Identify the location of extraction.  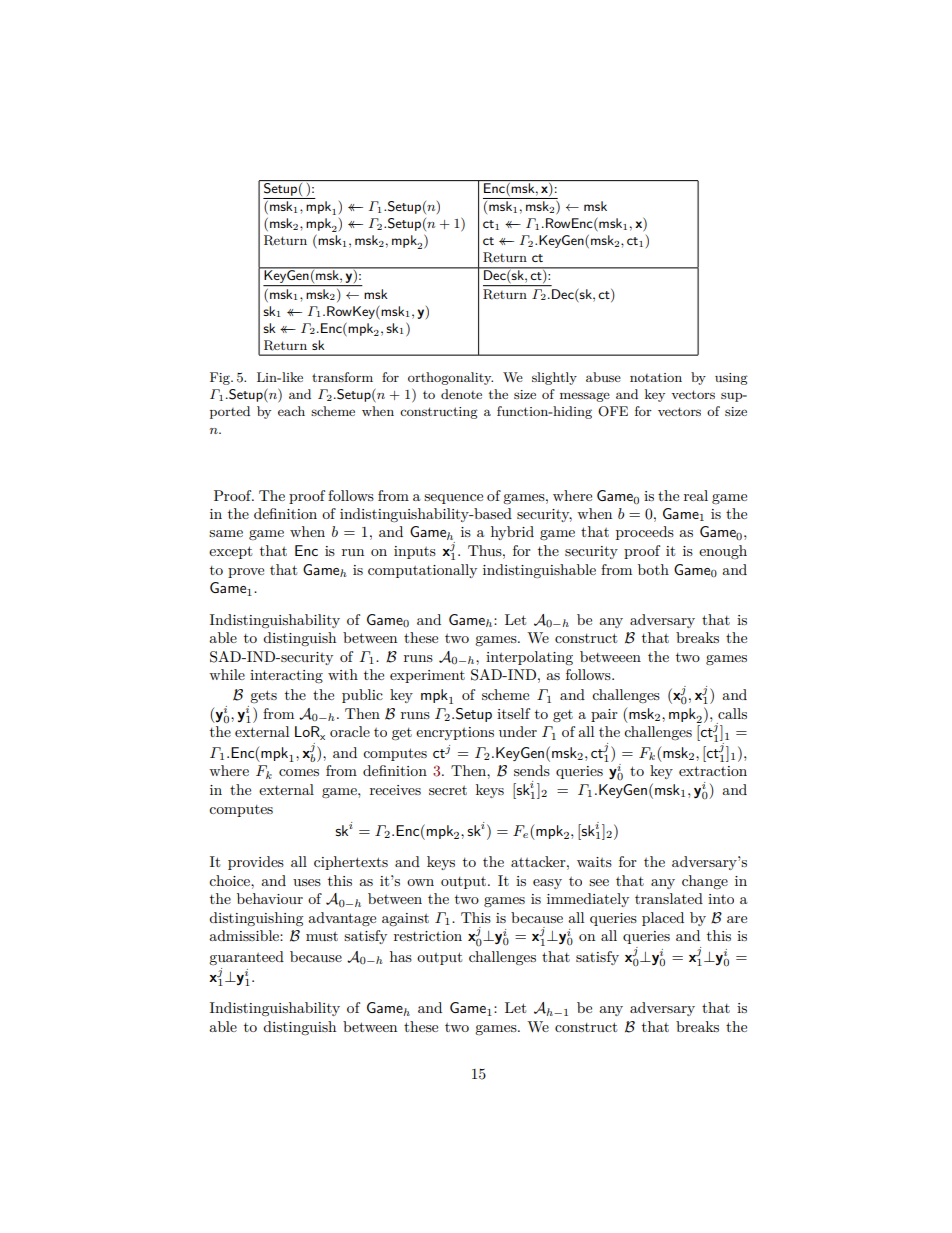
(713, 771).
